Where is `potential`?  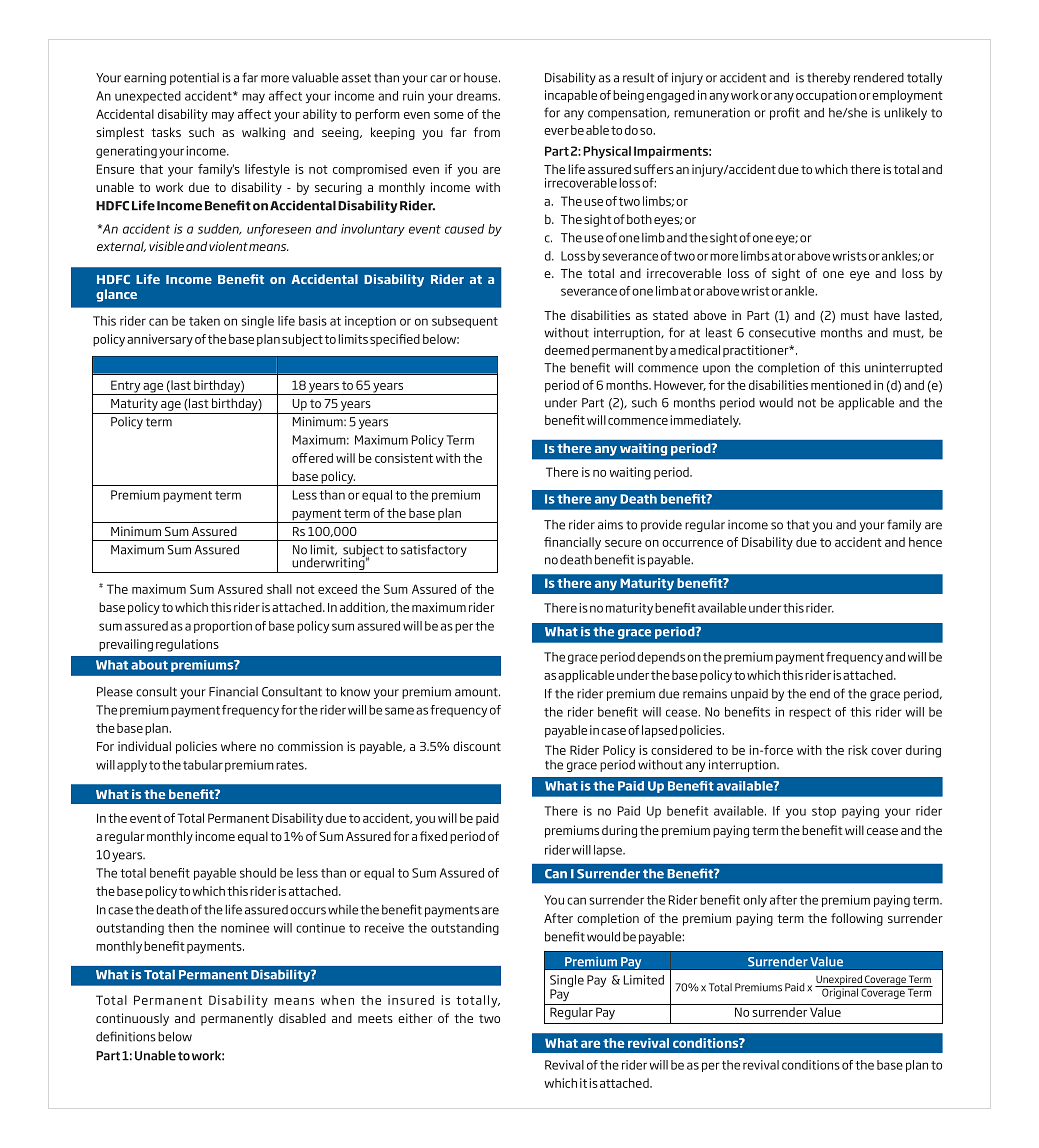
potential is located at coordinates (194, 79).
